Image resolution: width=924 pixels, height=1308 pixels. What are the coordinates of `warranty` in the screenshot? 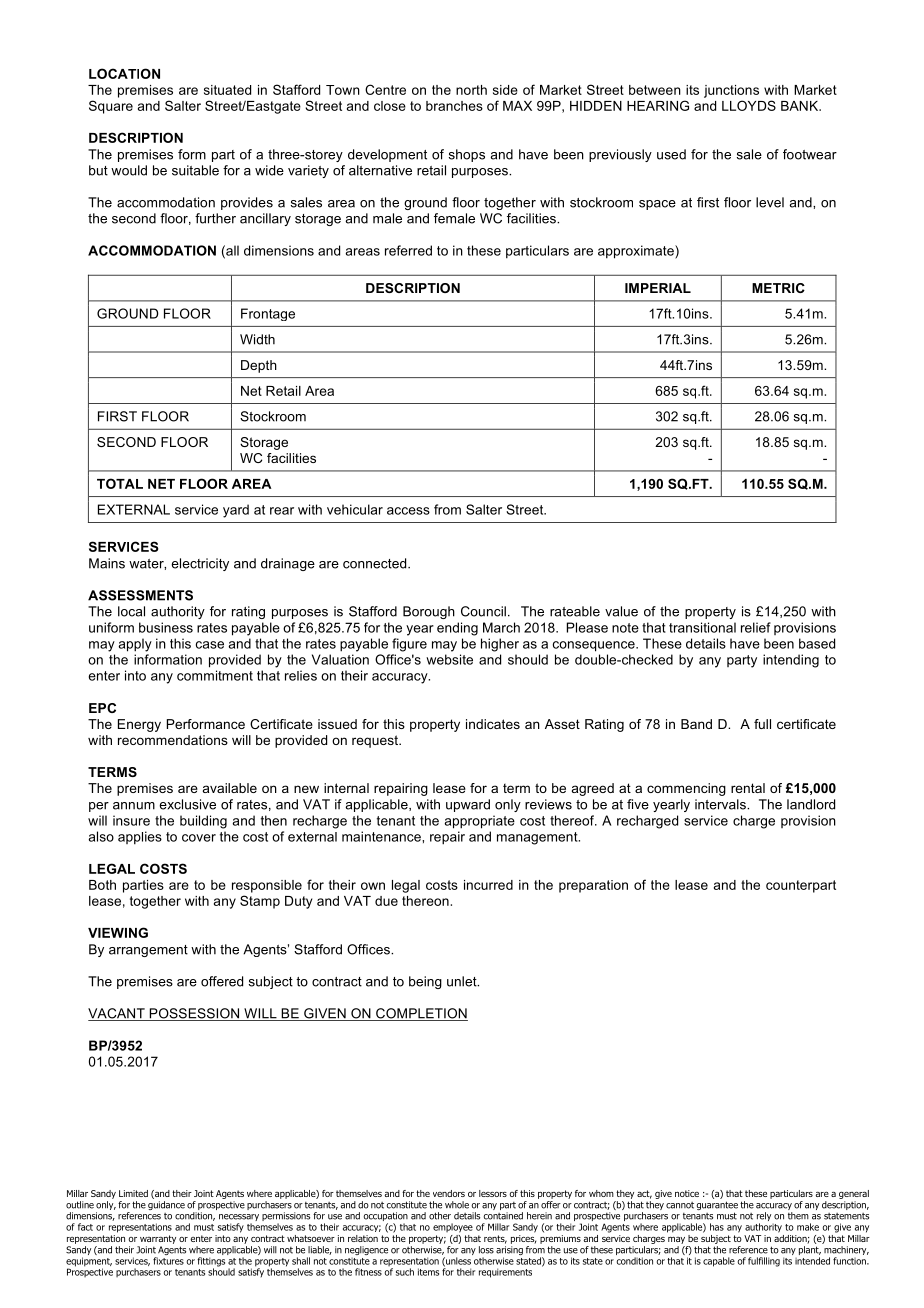 It's located at (158, 1239).
